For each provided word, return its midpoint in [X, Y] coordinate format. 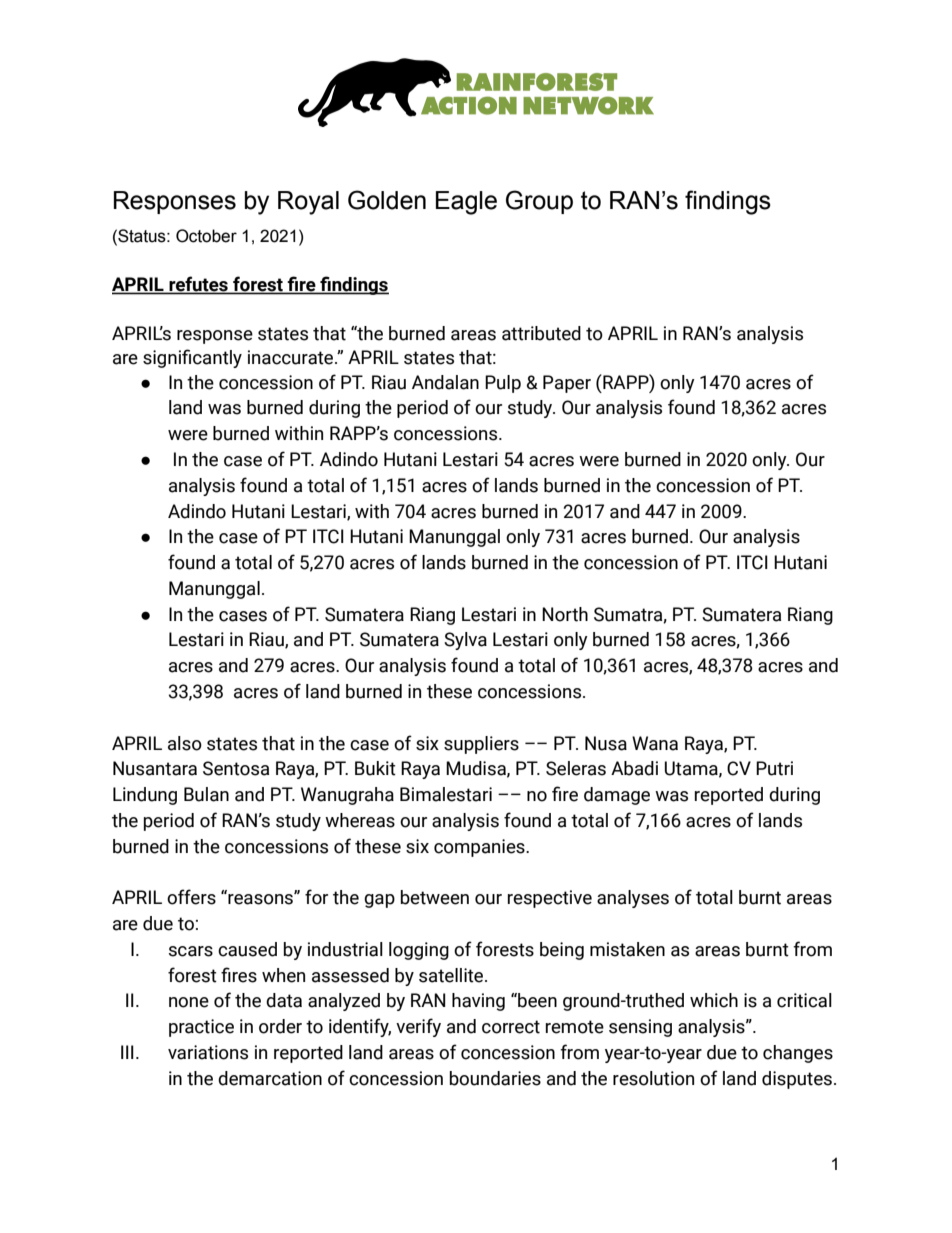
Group [539, 202]
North [565, 614]
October [206, 236]
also [185, 743]
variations [208, 1052]
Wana [655, 743]
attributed [541, 333]
